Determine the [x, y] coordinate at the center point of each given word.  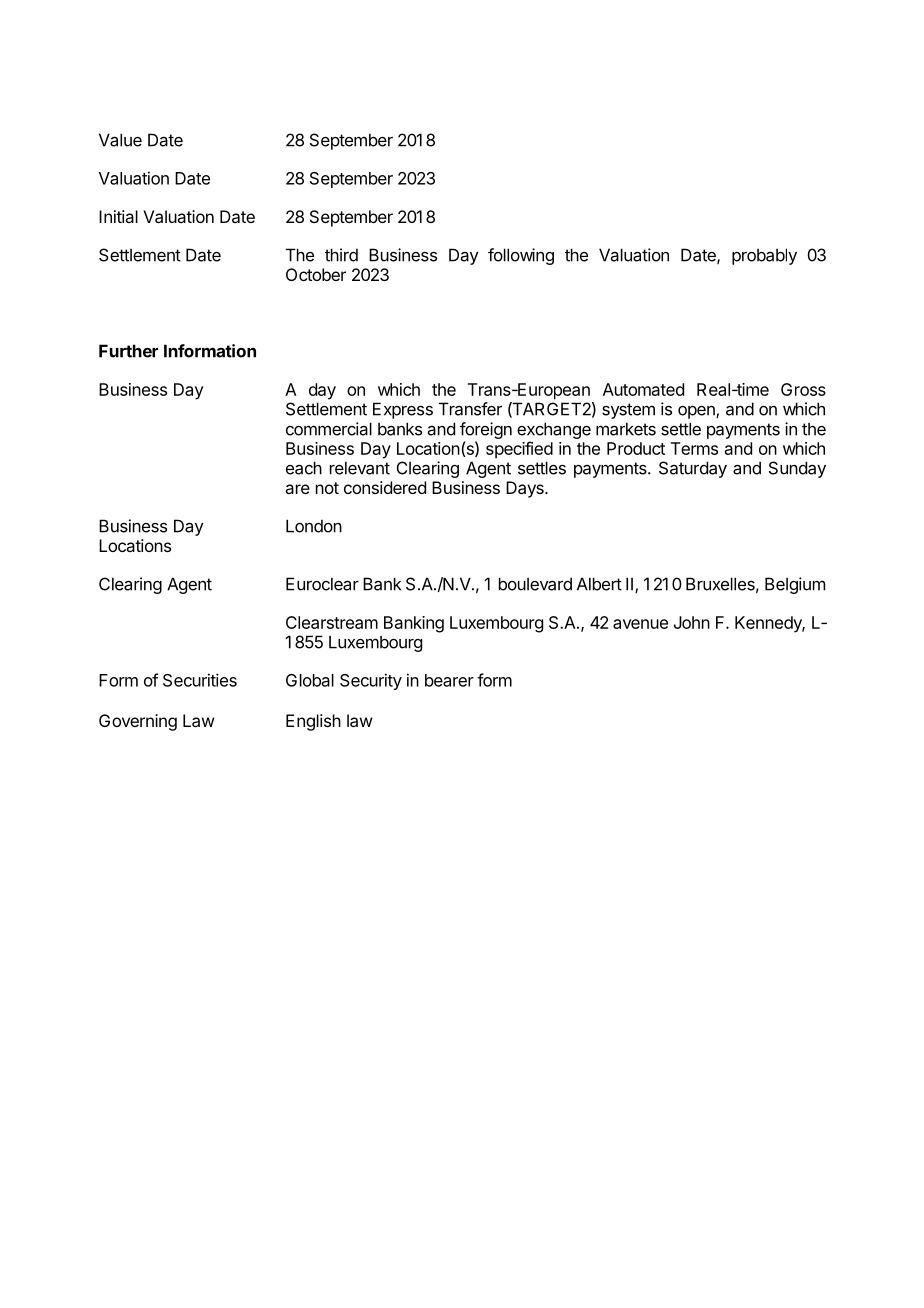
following [521, 256]
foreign [486, 430]
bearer [449, 680]
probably [764, 256]
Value [120, 140]
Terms [694, 448]
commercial [329, 429]
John [692, 622]
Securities [200, 680]
